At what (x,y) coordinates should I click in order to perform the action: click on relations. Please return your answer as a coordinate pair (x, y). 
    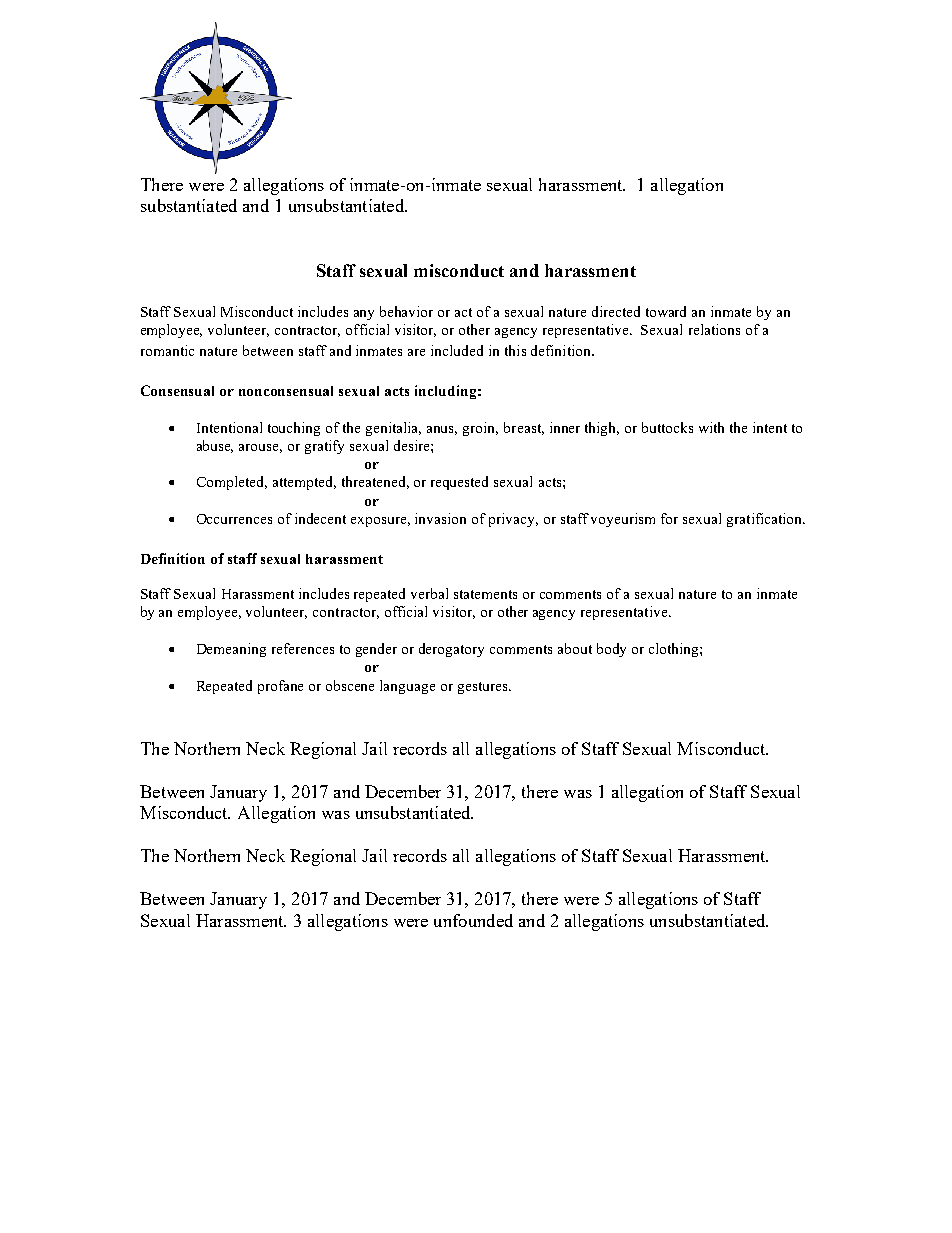
    Looking at the image, I should click on (714, 329).
